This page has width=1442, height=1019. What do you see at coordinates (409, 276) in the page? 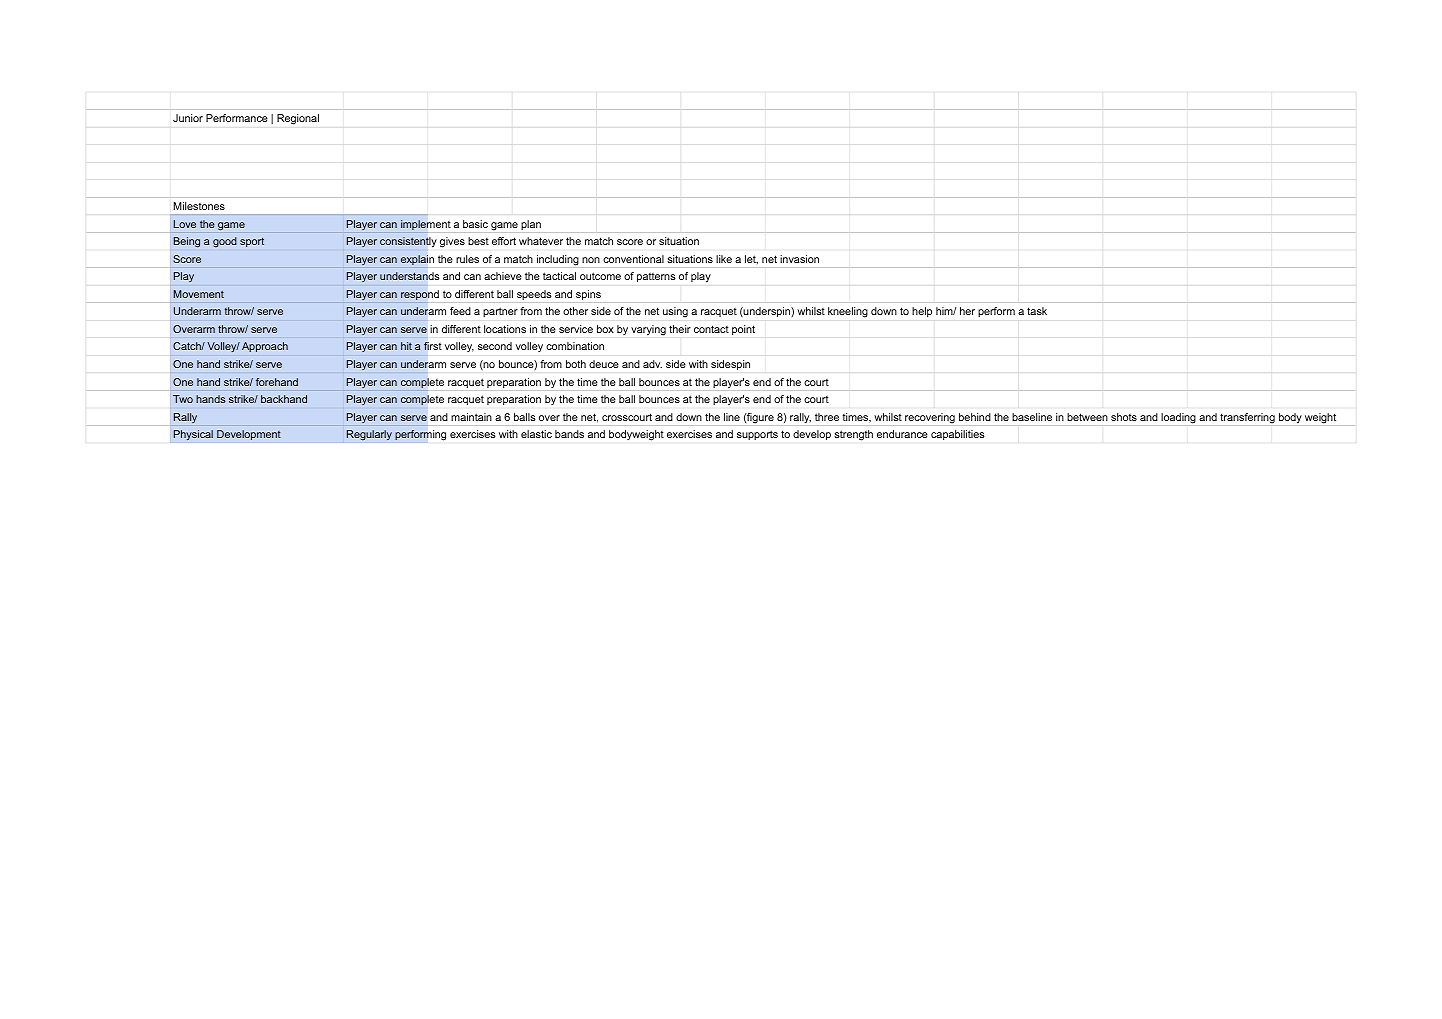
I see `understands` at bounding box center [409, 276].
